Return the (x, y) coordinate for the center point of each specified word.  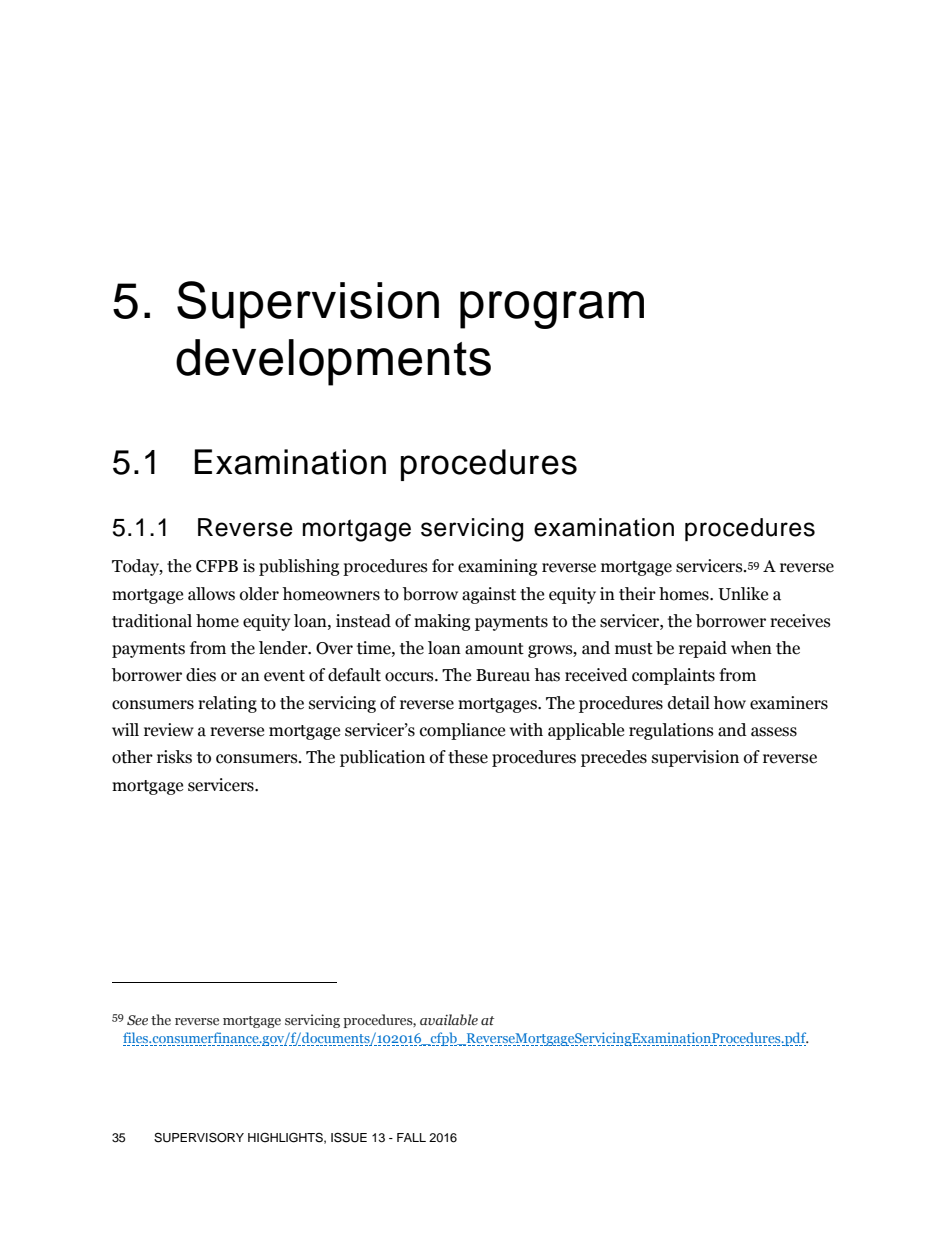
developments (333, 362)
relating (227, 704)
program (552, 310)
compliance (462, 731)
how (729, 703)
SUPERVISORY (199, 1137)
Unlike (743, 594)
